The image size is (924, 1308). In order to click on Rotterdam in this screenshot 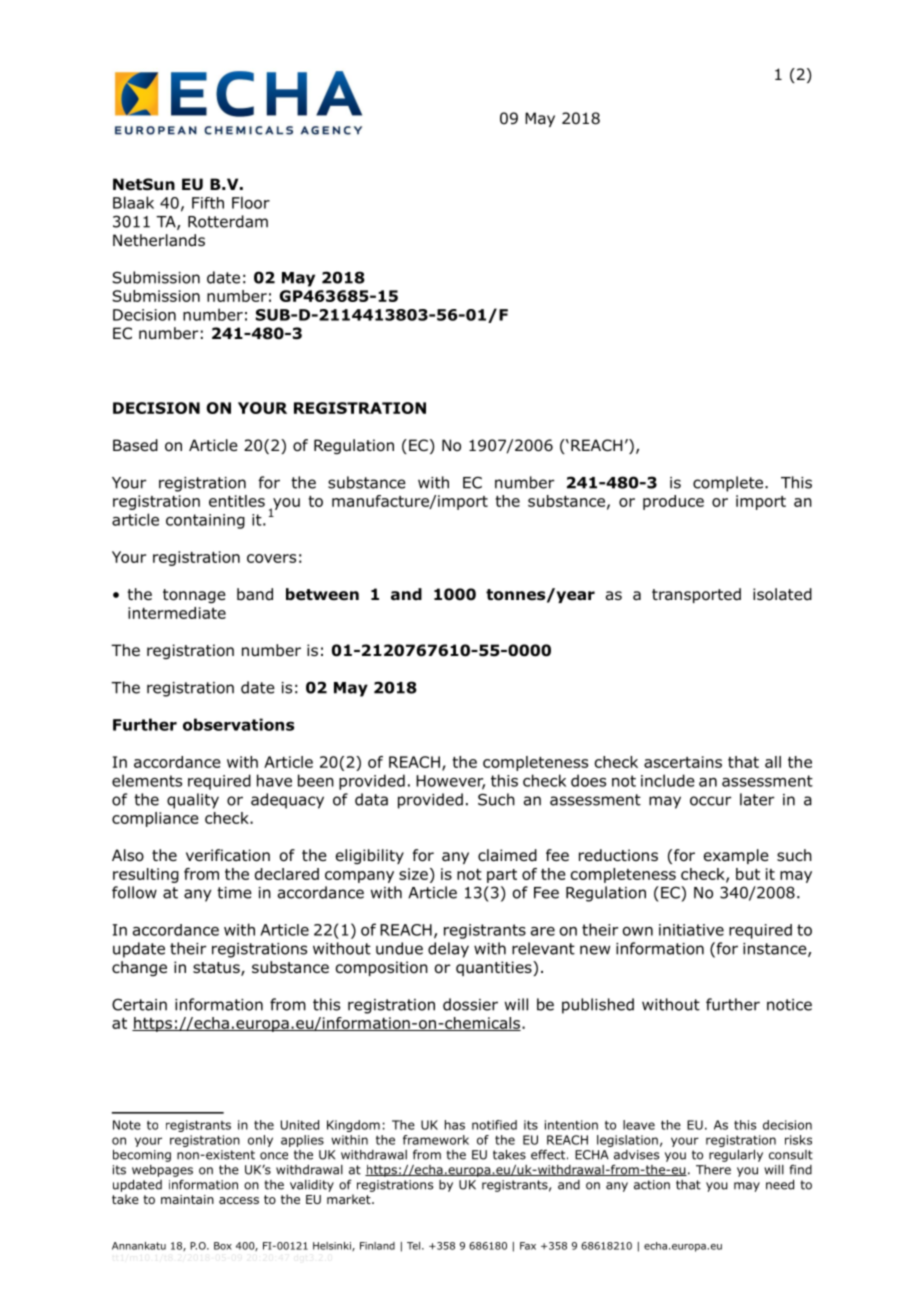, I will do `click(228, 221)`.
